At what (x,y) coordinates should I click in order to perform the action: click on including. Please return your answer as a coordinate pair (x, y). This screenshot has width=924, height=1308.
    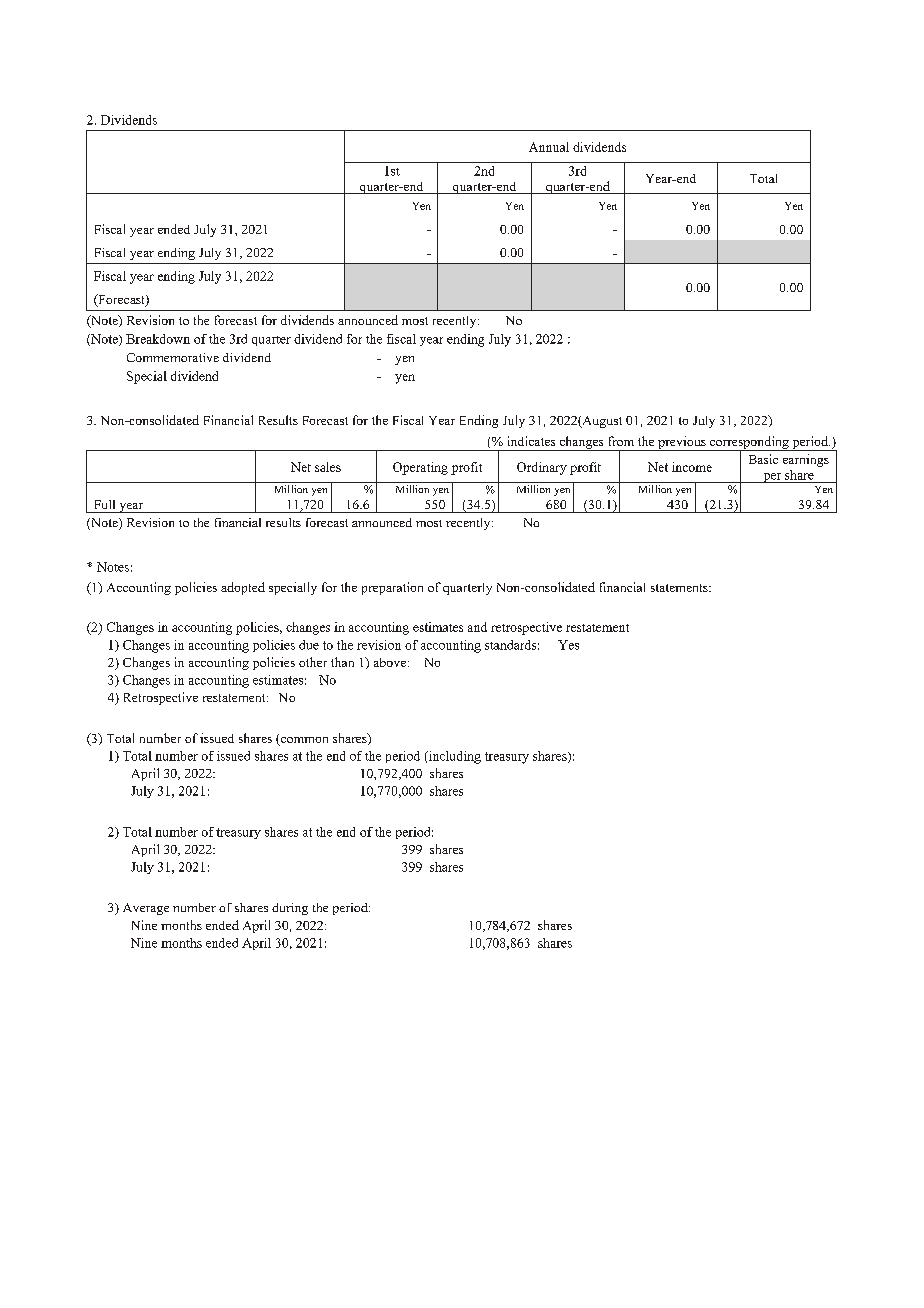
    Looking at the image, I should click on (454, 757).
